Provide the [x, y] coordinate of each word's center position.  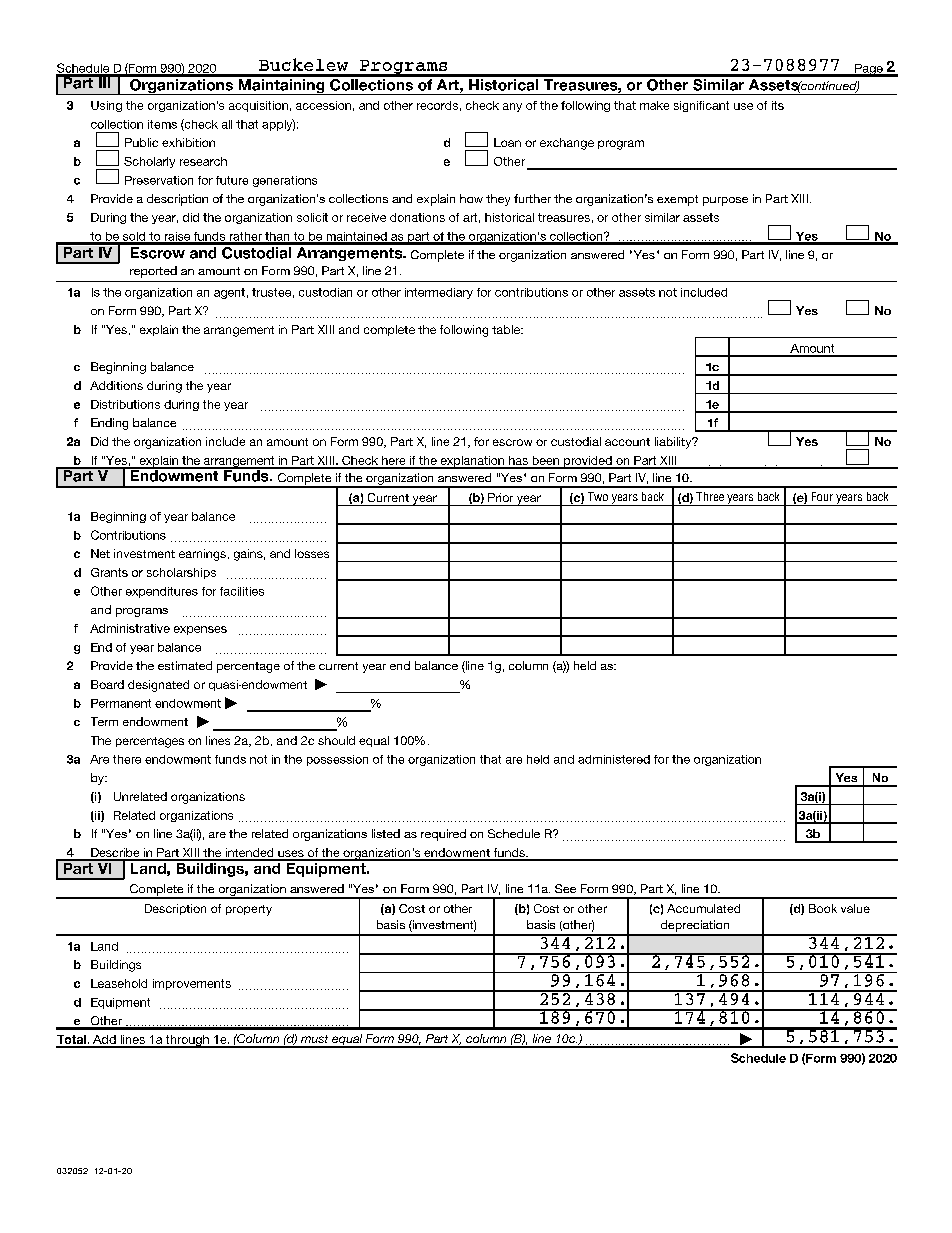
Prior [500, 497]
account [627, 442]
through [187, 1041]
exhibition [188, 142]
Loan [507, 142]
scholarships [181, 573]
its [778, 105]
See [565, 888]
